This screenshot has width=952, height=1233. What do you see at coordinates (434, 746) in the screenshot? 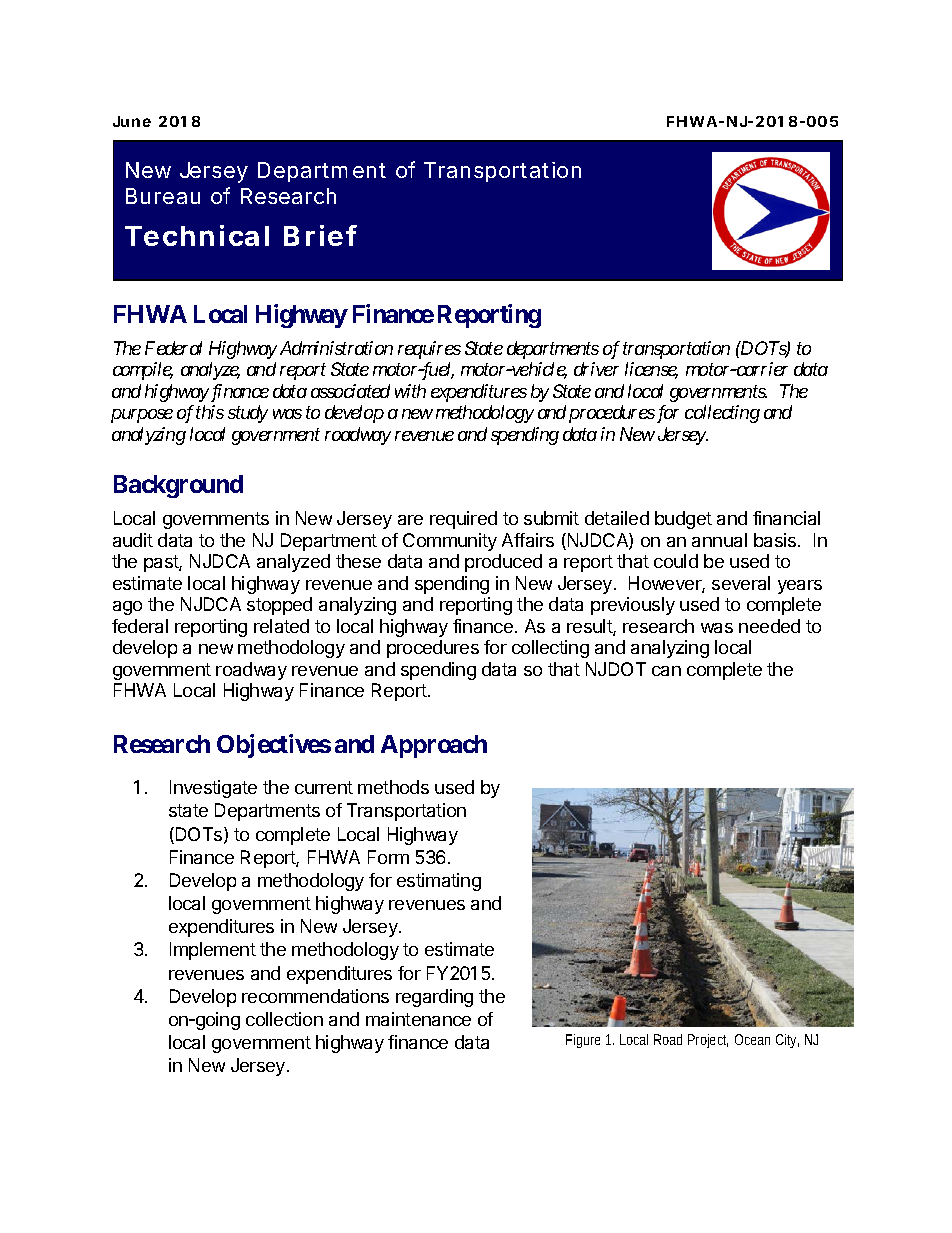
I see `Approach` at bounding box center [434, 746].
